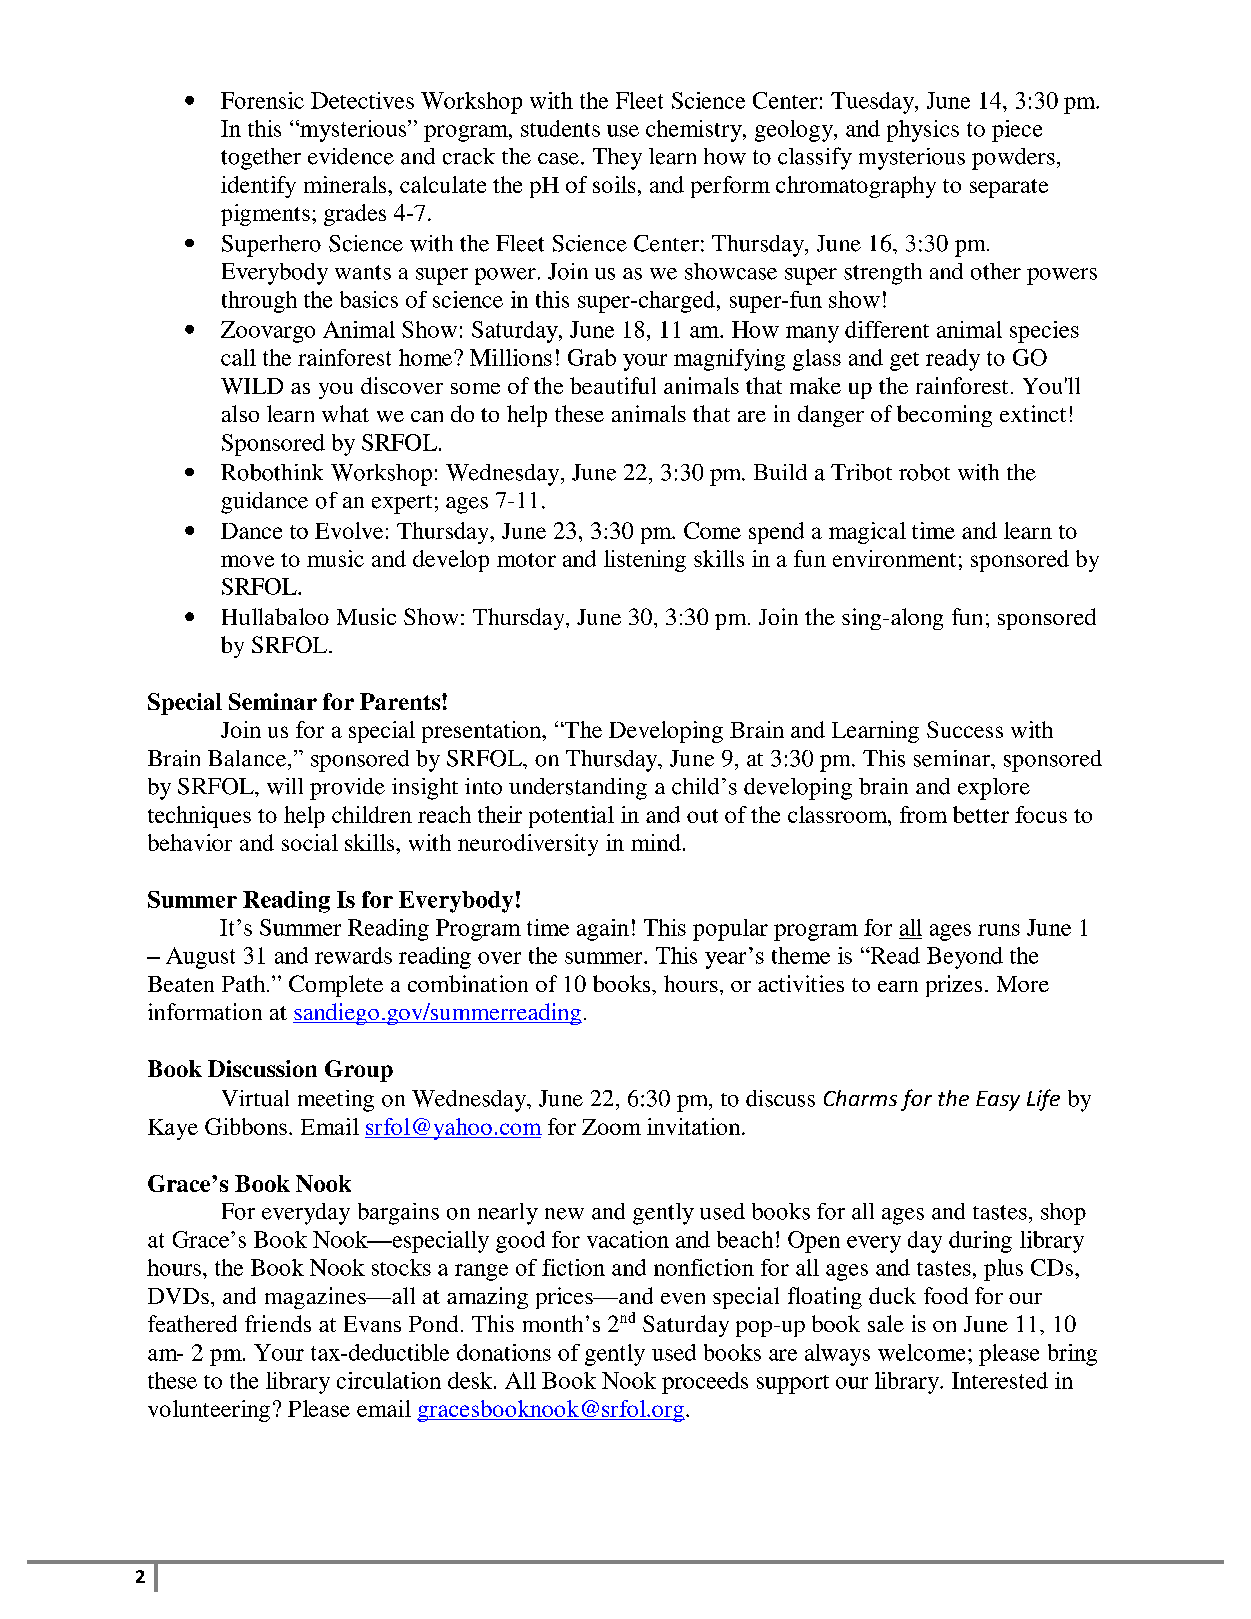  Describe the element at coordinates (278, 1323) in the screenshot. I see `friends` at that location.
